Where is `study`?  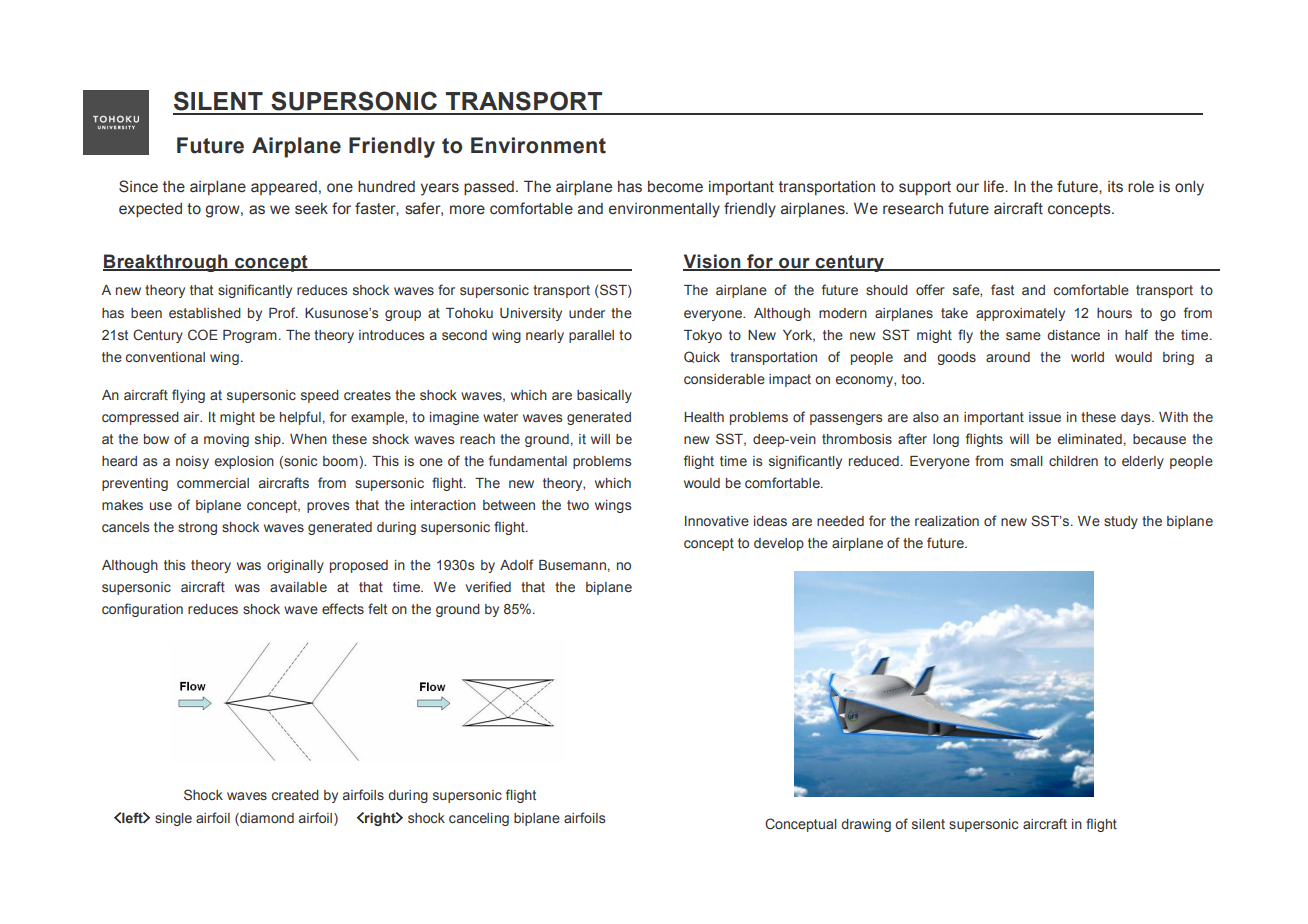
study is located at coordinates (1121, 522).
